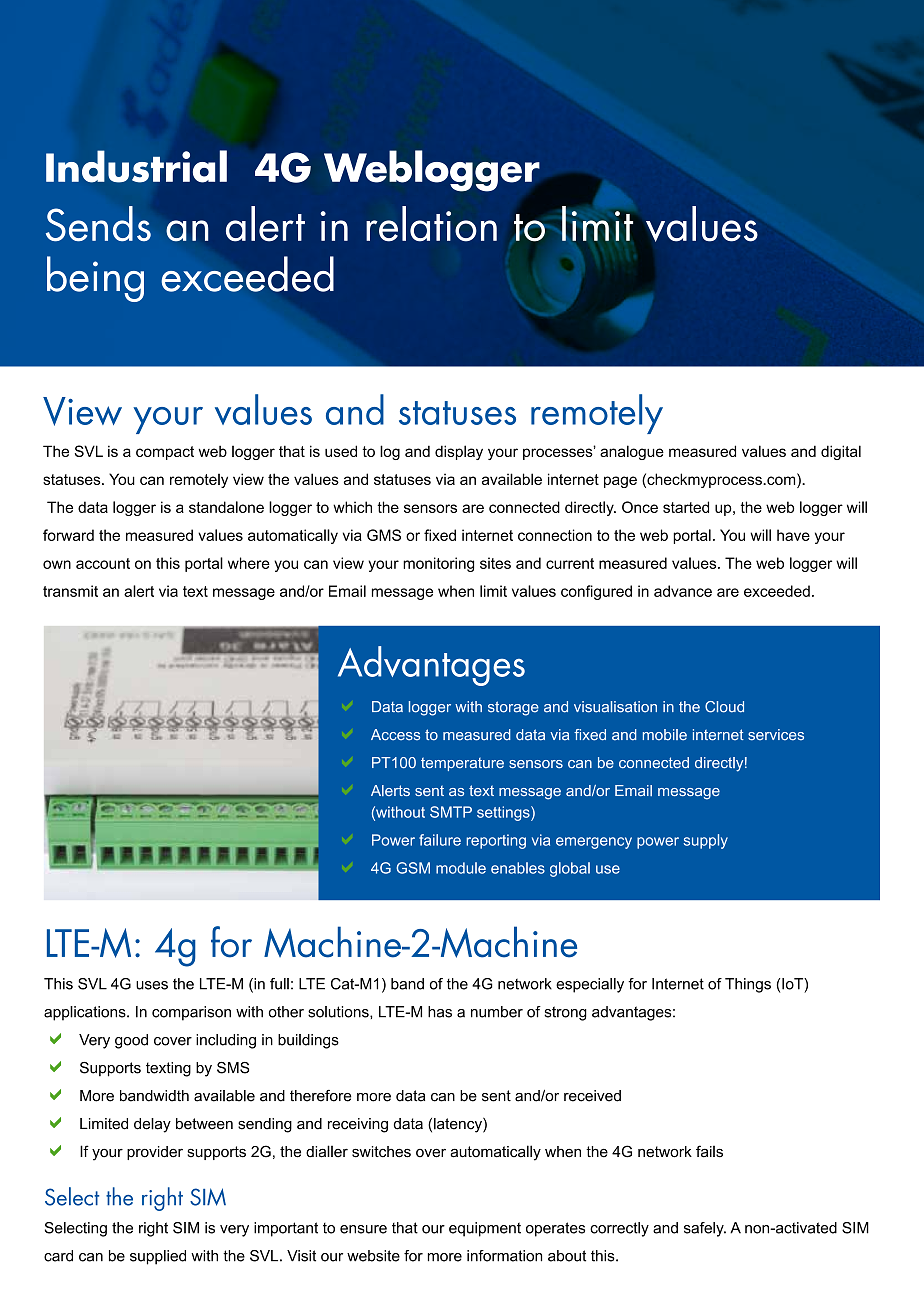 Image resolution: width=924 pixels, height=1308 pixels. Describe the element at coordinates (438, 564) in the screenshot. I see `monitoring` at that location.
